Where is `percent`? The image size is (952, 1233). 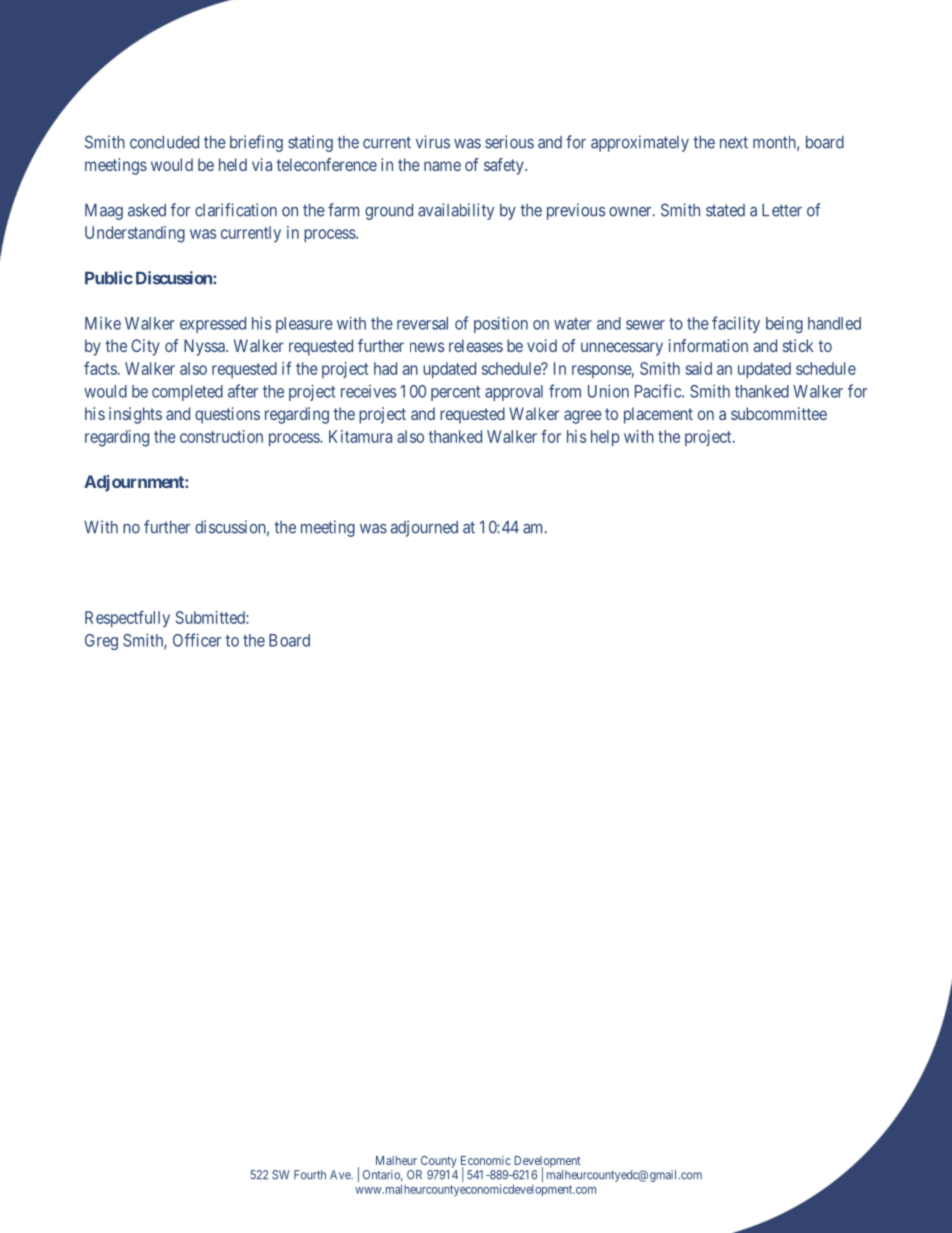 percent is located at coordinates (455, 393).
